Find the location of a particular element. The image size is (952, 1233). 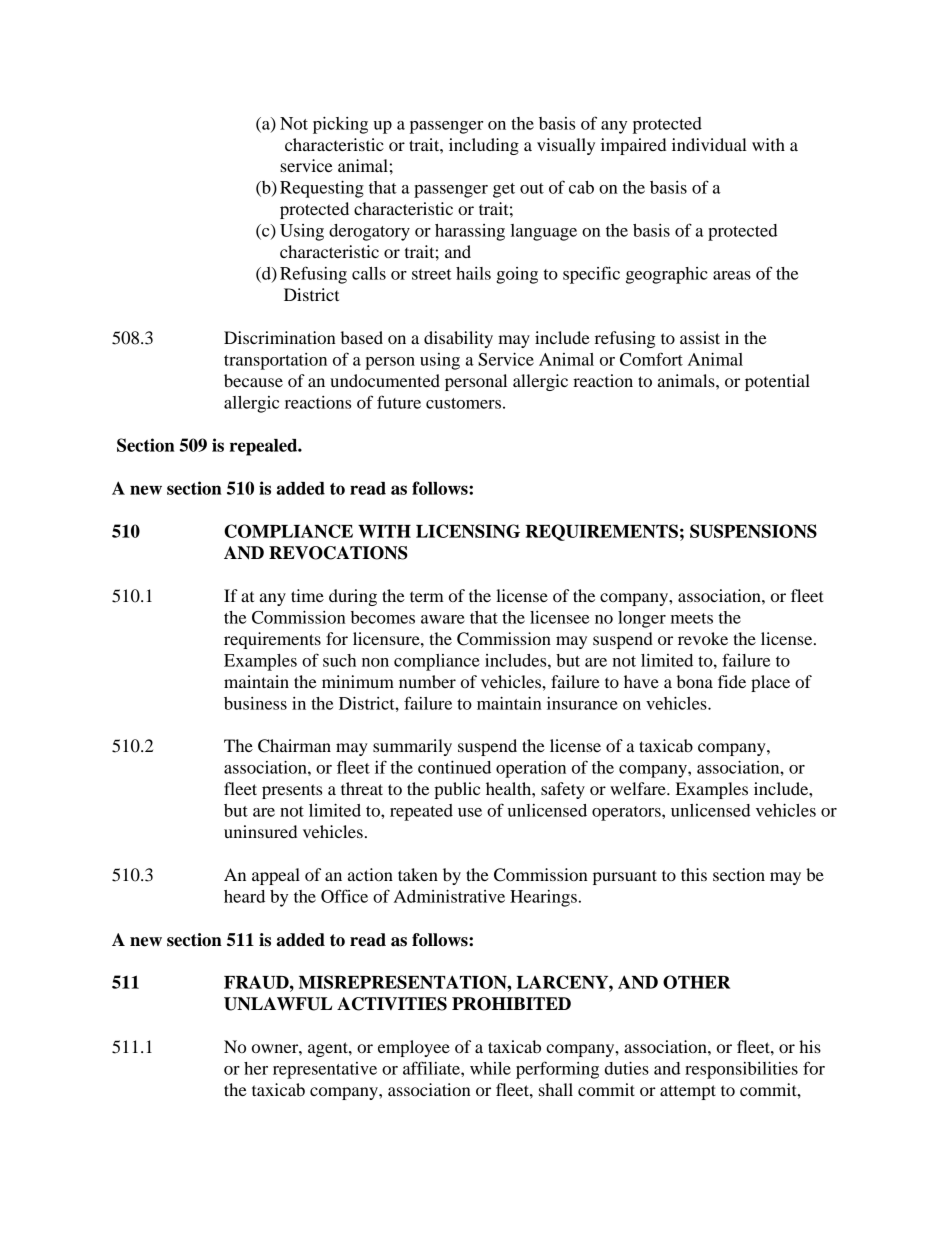

aware is located at coordinates (443, 619).
